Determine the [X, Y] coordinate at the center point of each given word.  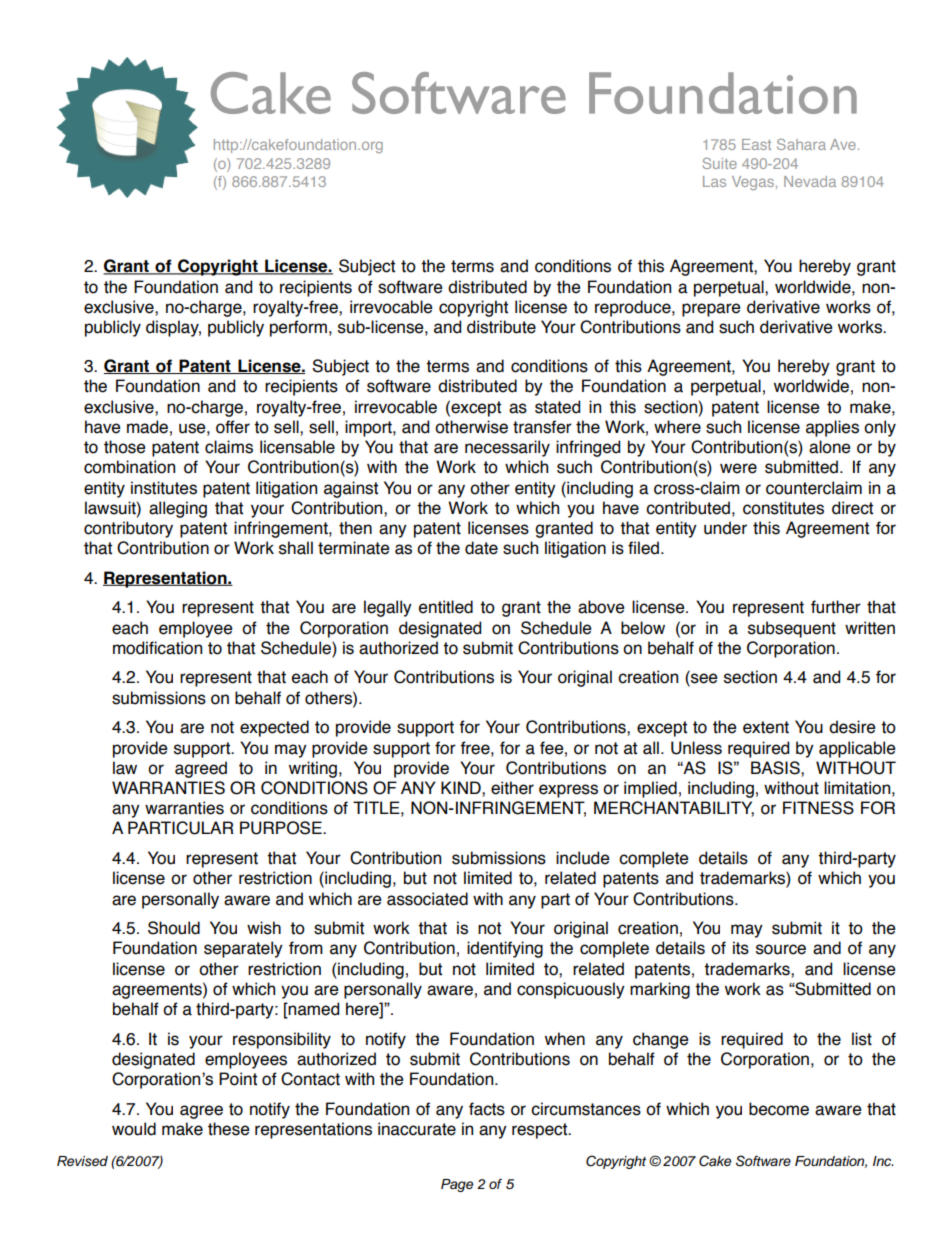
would [134, 1129]
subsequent [792, 629]
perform [298, 328]
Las [714, 181]
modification [157, 648]
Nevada [810, 181]
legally [388, 608]
